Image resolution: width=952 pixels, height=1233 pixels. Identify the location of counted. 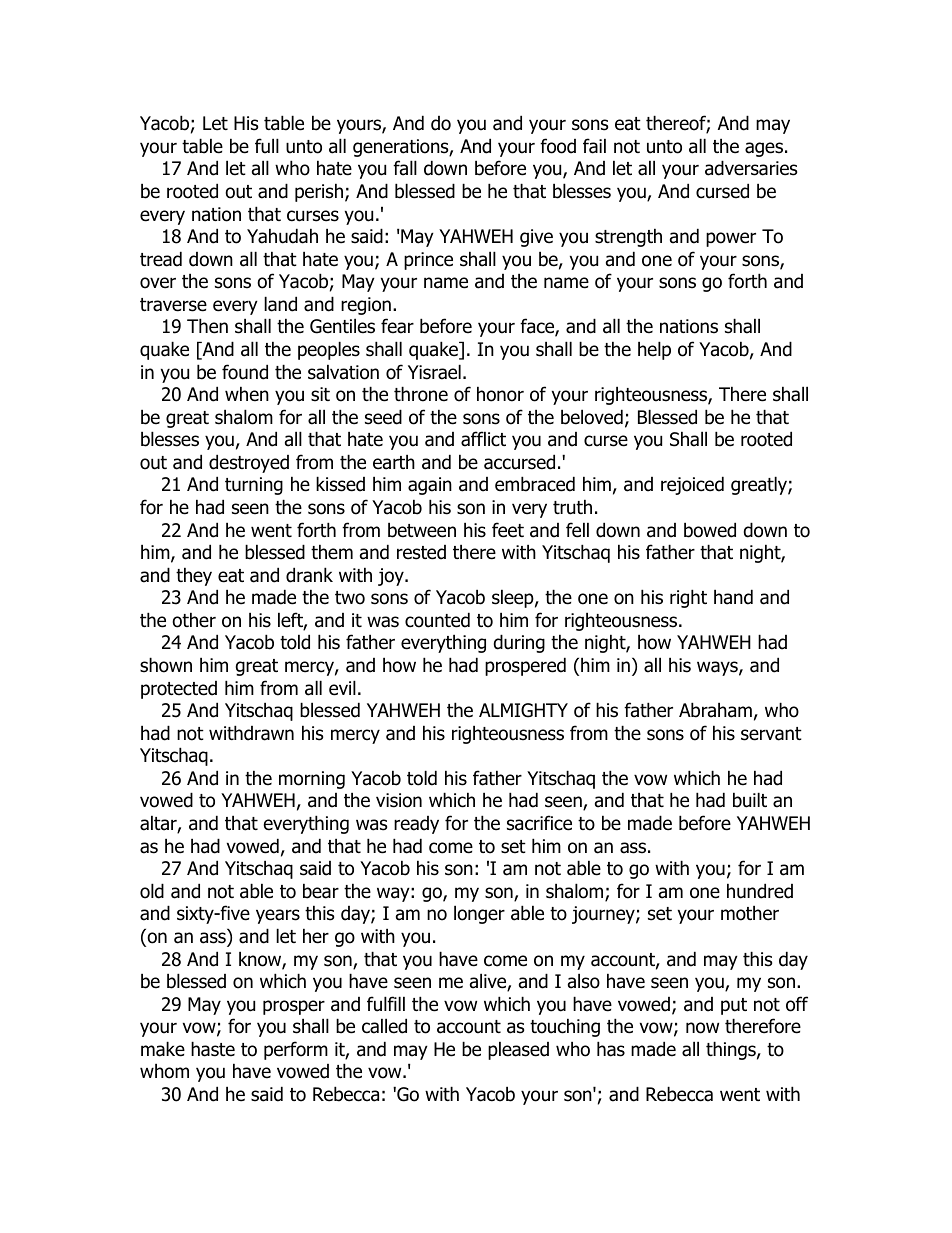
(437, 620).
